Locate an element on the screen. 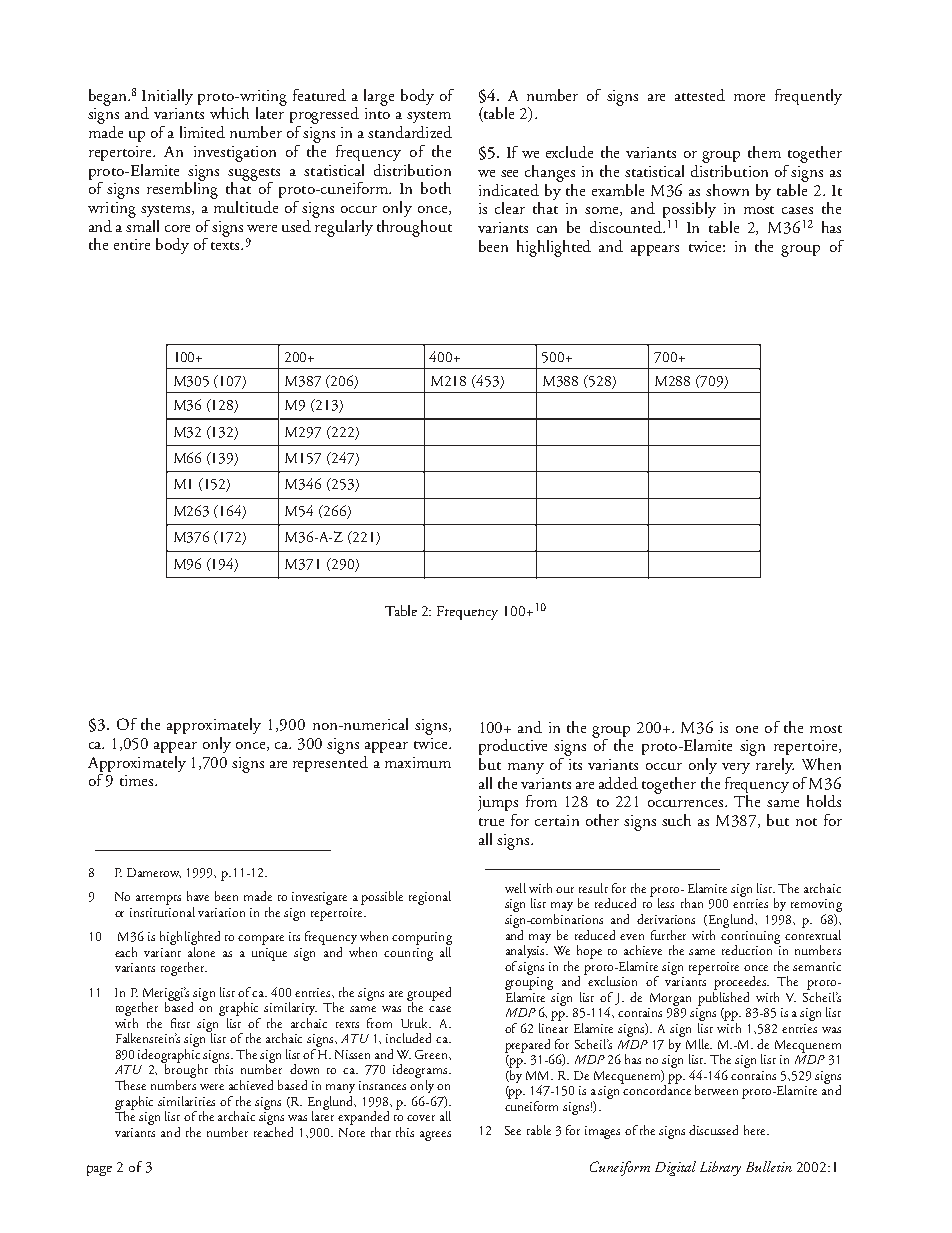 The width and height of the screenshot is (952, 1233). than is located at coordinates (692, 903).
